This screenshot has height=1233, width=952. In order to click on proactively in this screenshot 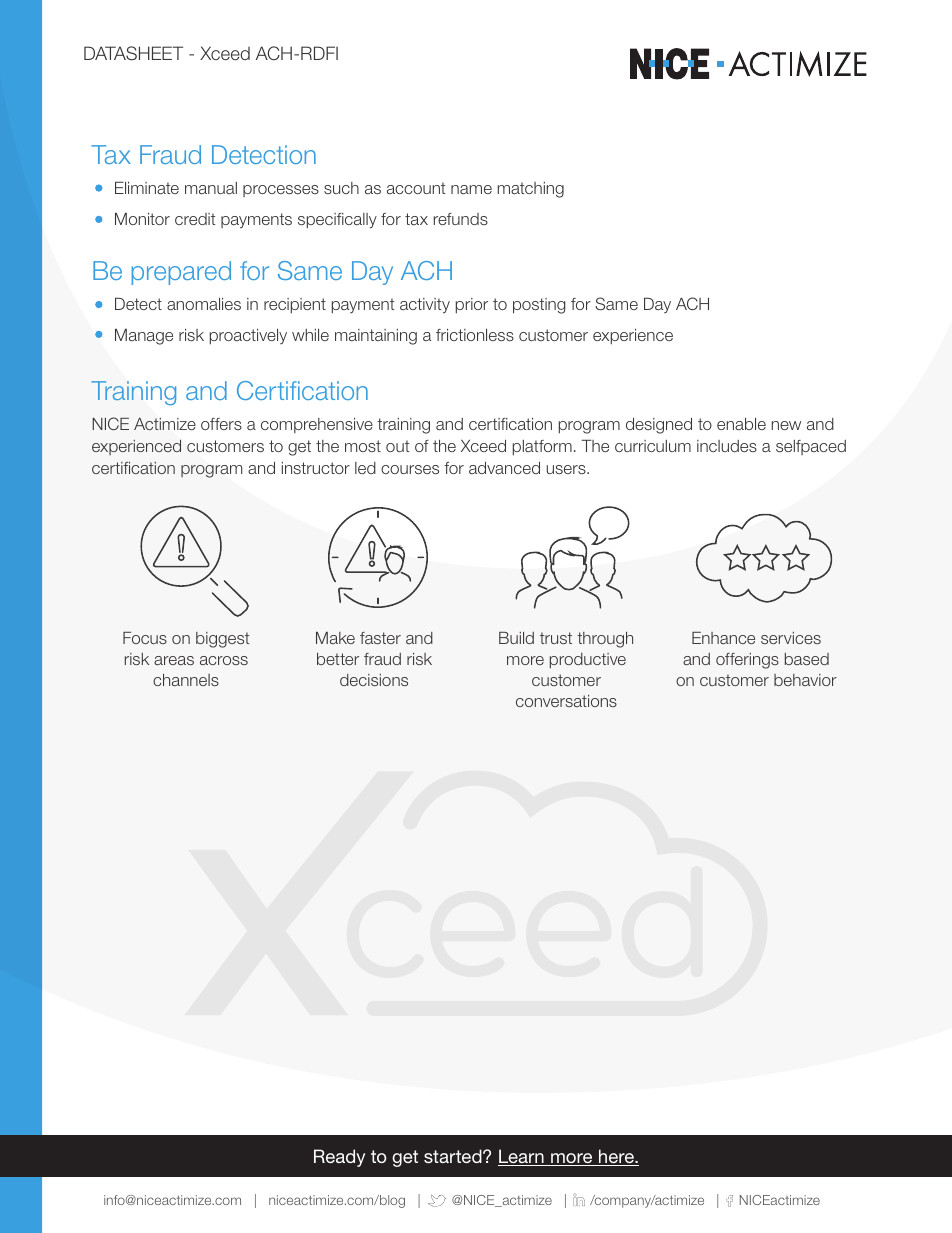, I will do `click(248, 336)`.
